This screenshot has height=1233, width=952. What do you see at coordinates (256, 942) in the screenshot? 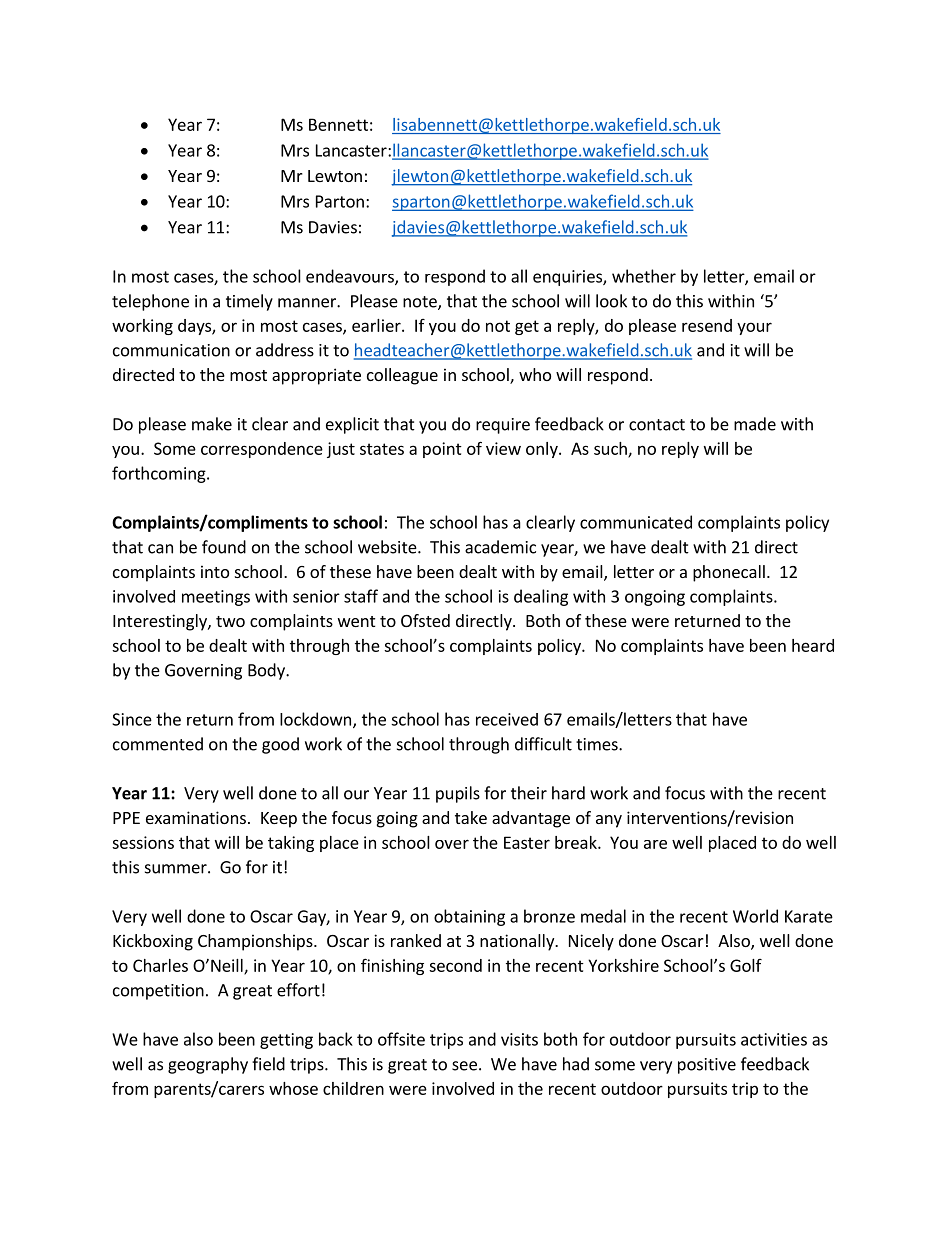
I see `Championships` at bounding box center [256, 942].
